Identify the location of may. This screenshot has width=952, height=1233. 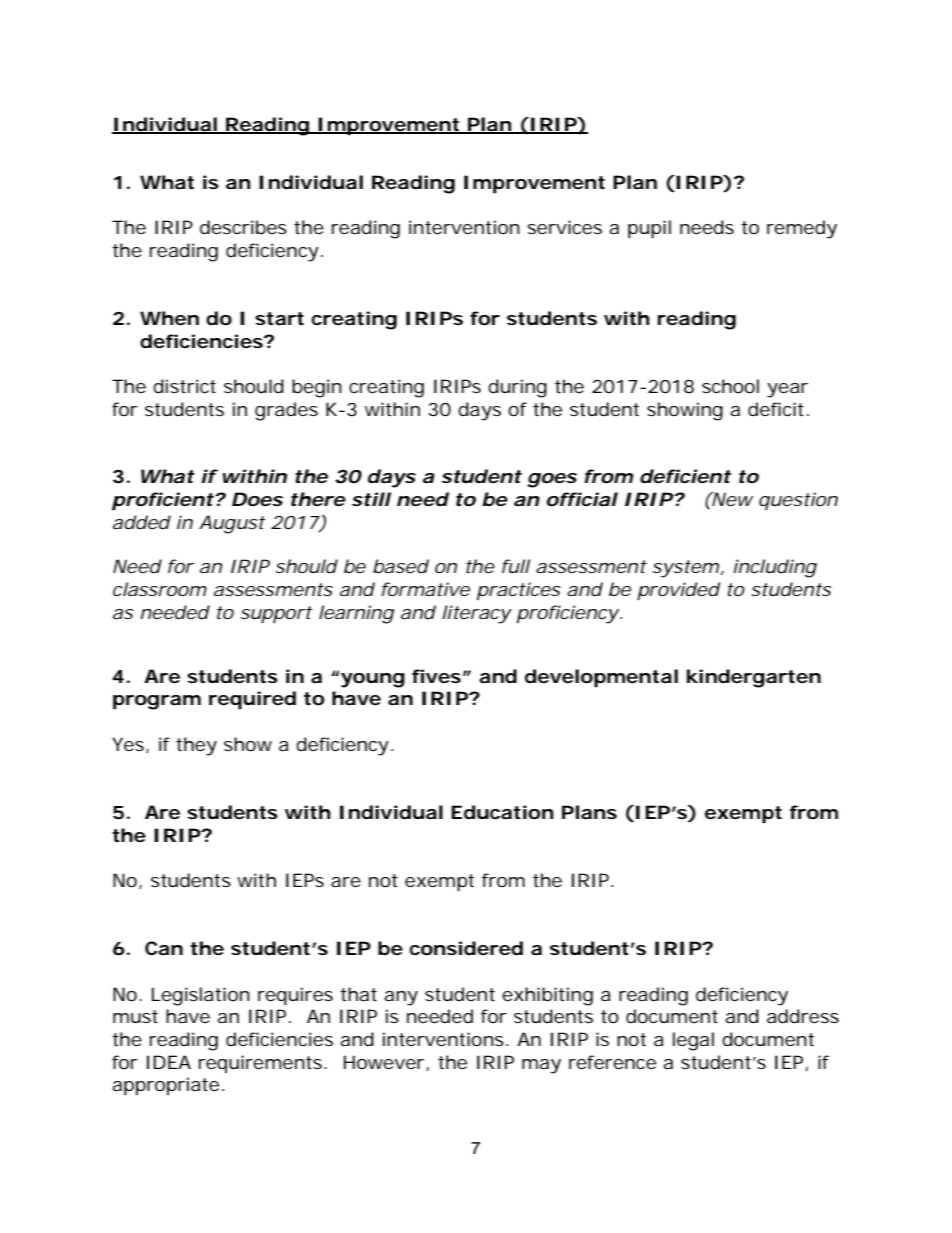
(541, 1066).
